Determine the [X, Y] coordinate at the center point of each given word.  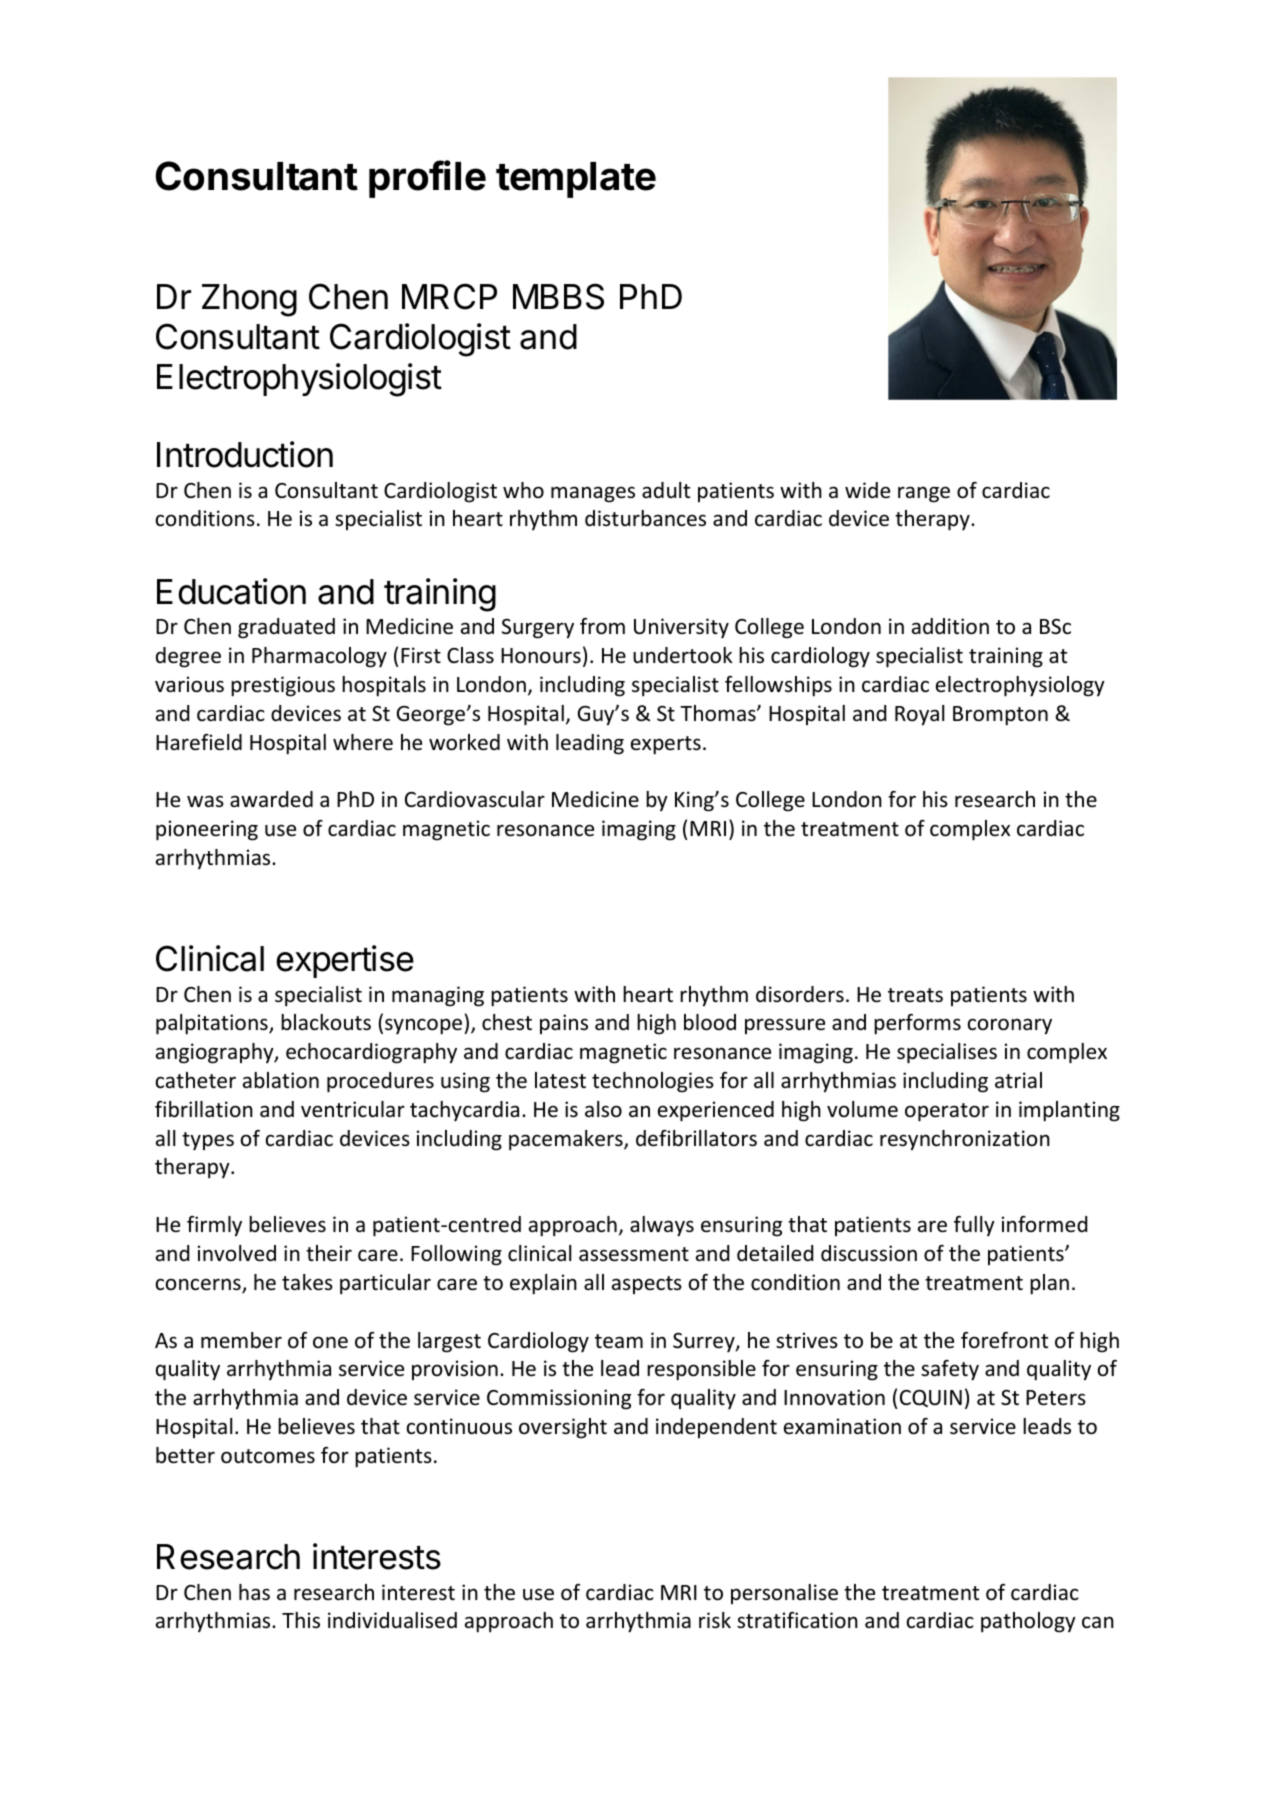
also [603, 1109]
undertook [683, 655]
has [254, 1592]
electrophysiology [1020, 686]
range [924, 494]
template [576, 180]
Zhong [249, 300]
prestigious [283, 686]
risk [715, 1620]
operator [947, 1112]
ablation [281, 1080]
